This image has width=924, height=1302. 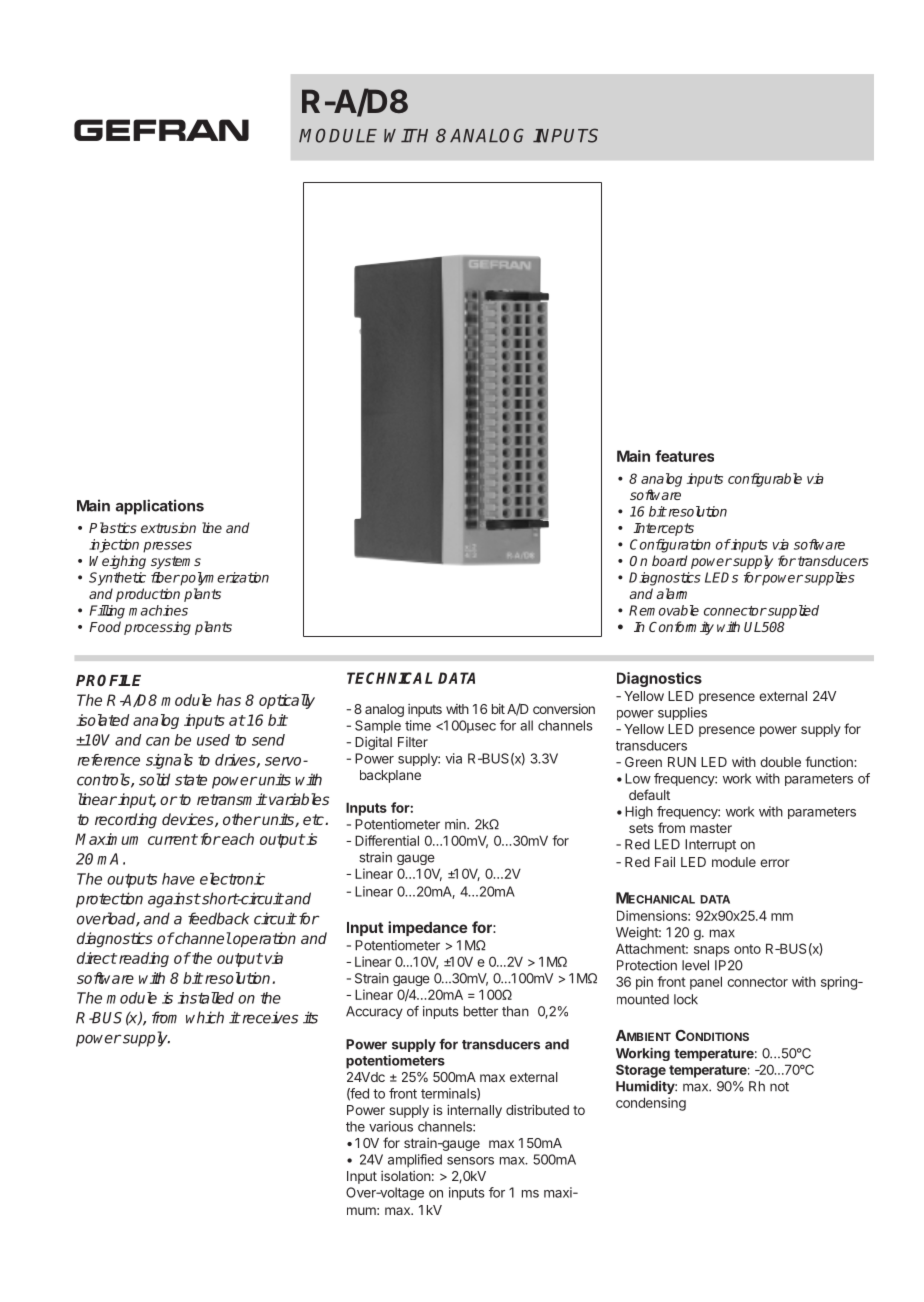 What do you see at coordinates (747, 949) in the image?
I see `onto` at bounding box center [747, 949].
